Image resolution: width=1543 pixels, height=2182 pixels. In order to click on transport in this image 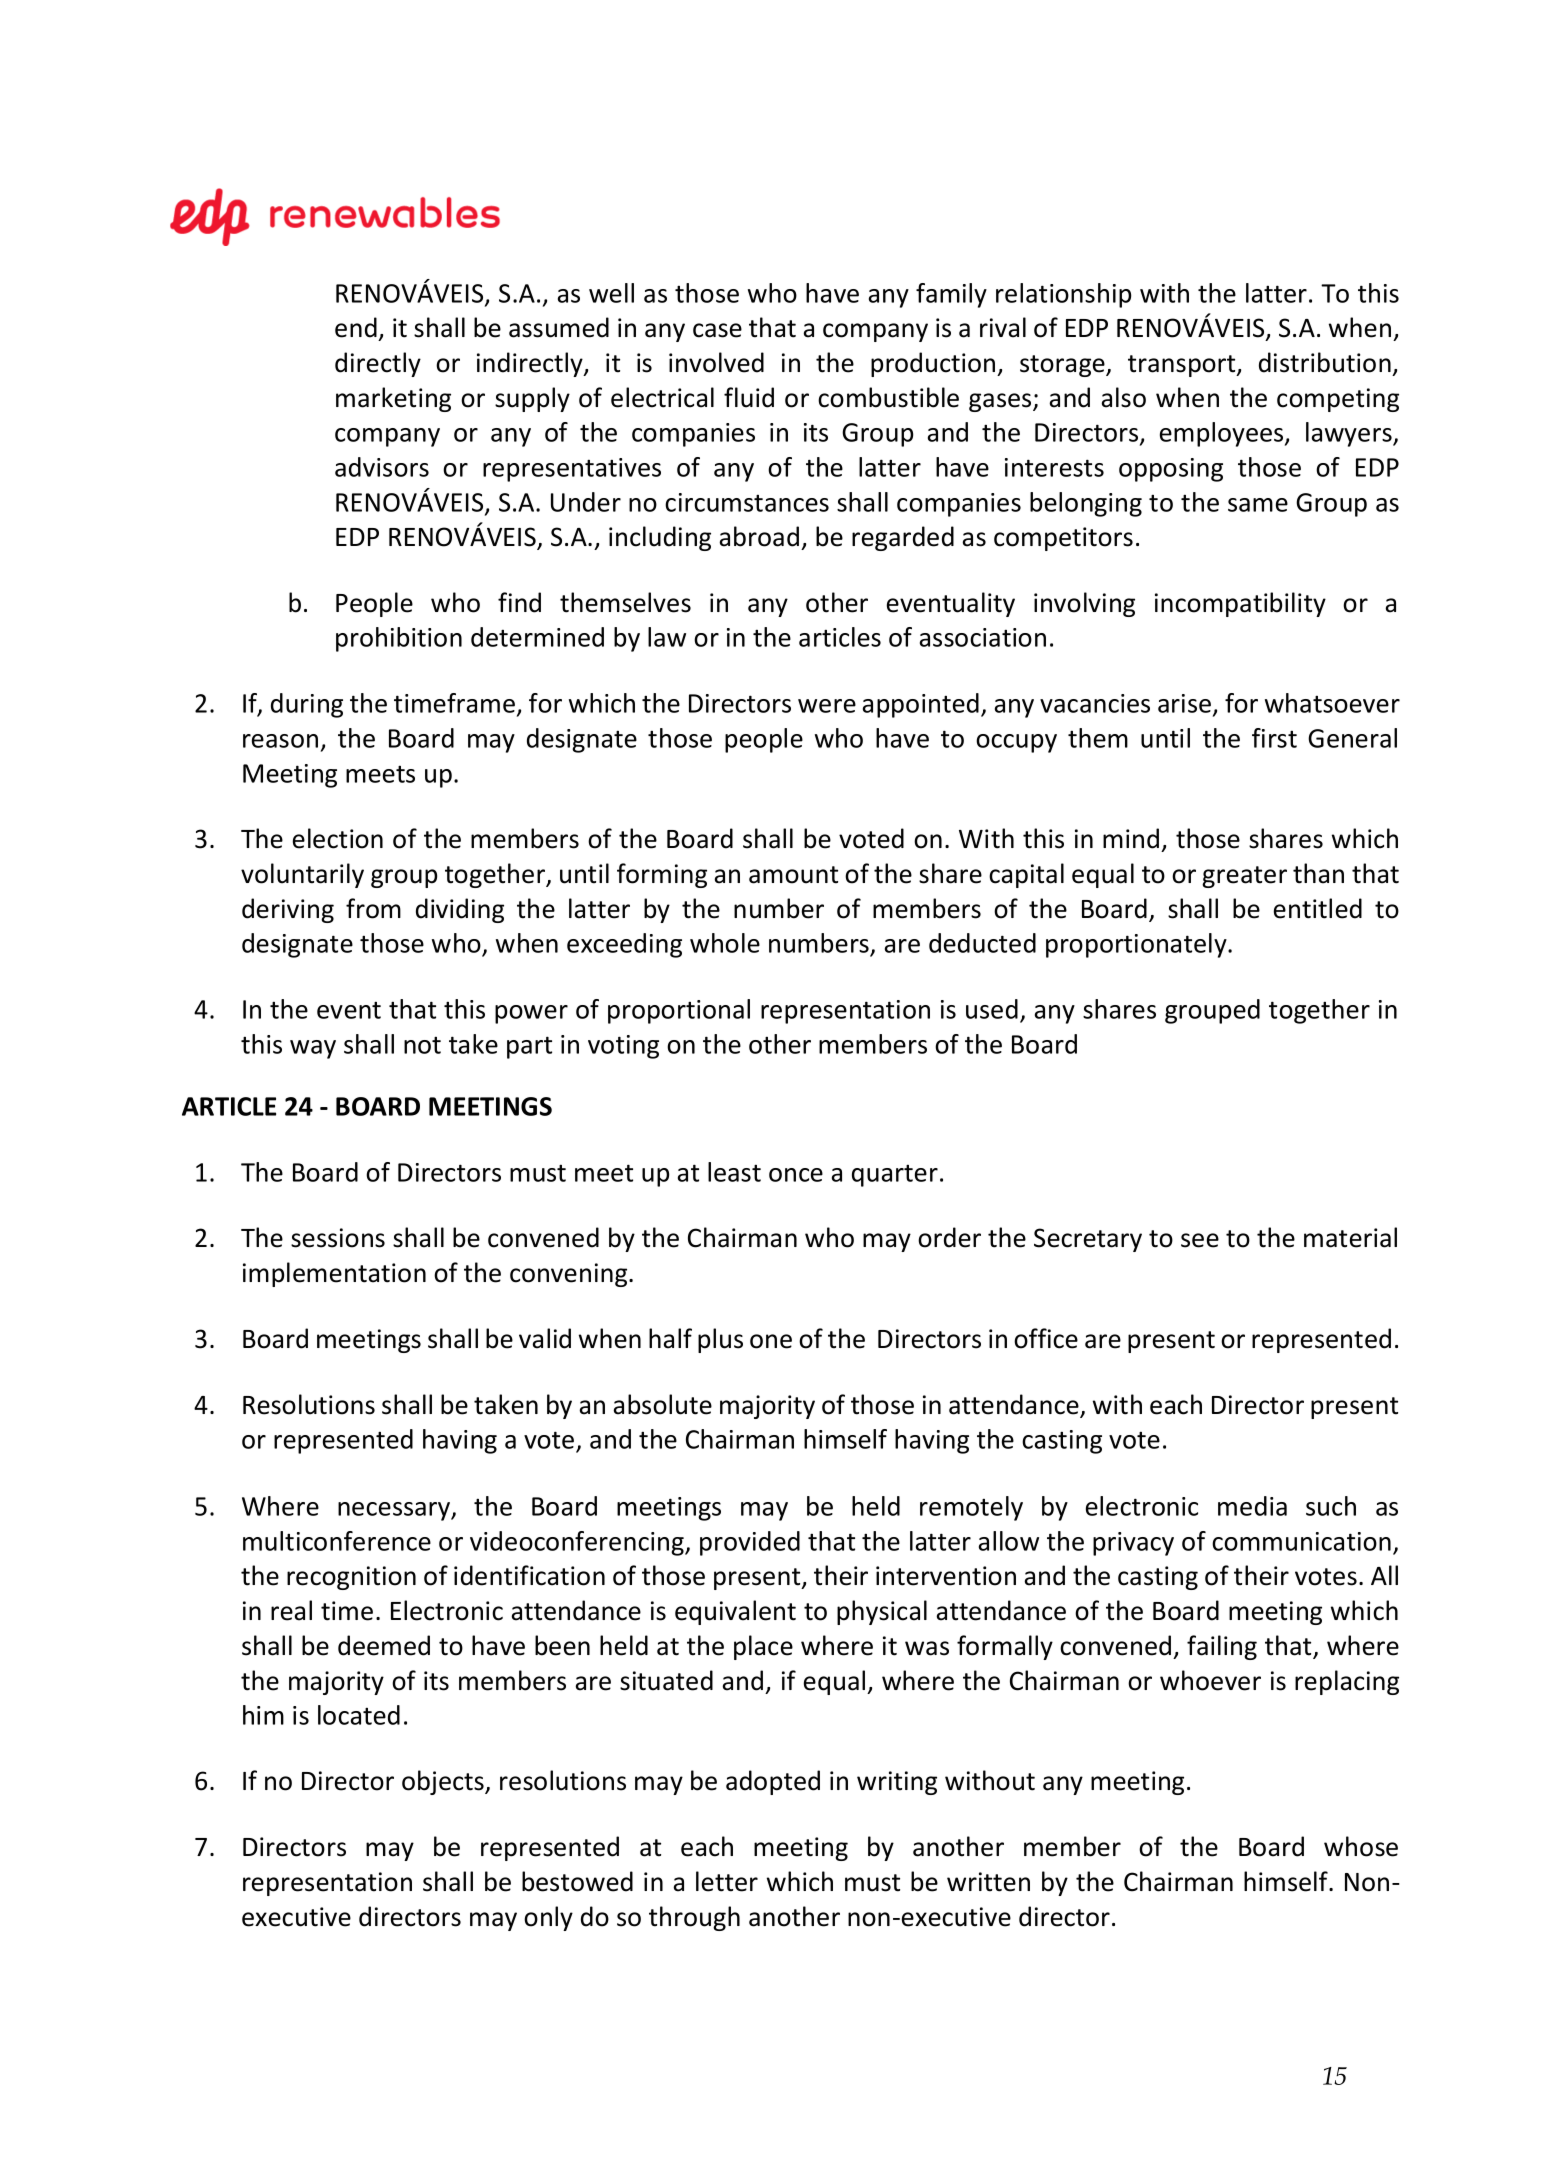, I will do `click(1183, 366)`.
